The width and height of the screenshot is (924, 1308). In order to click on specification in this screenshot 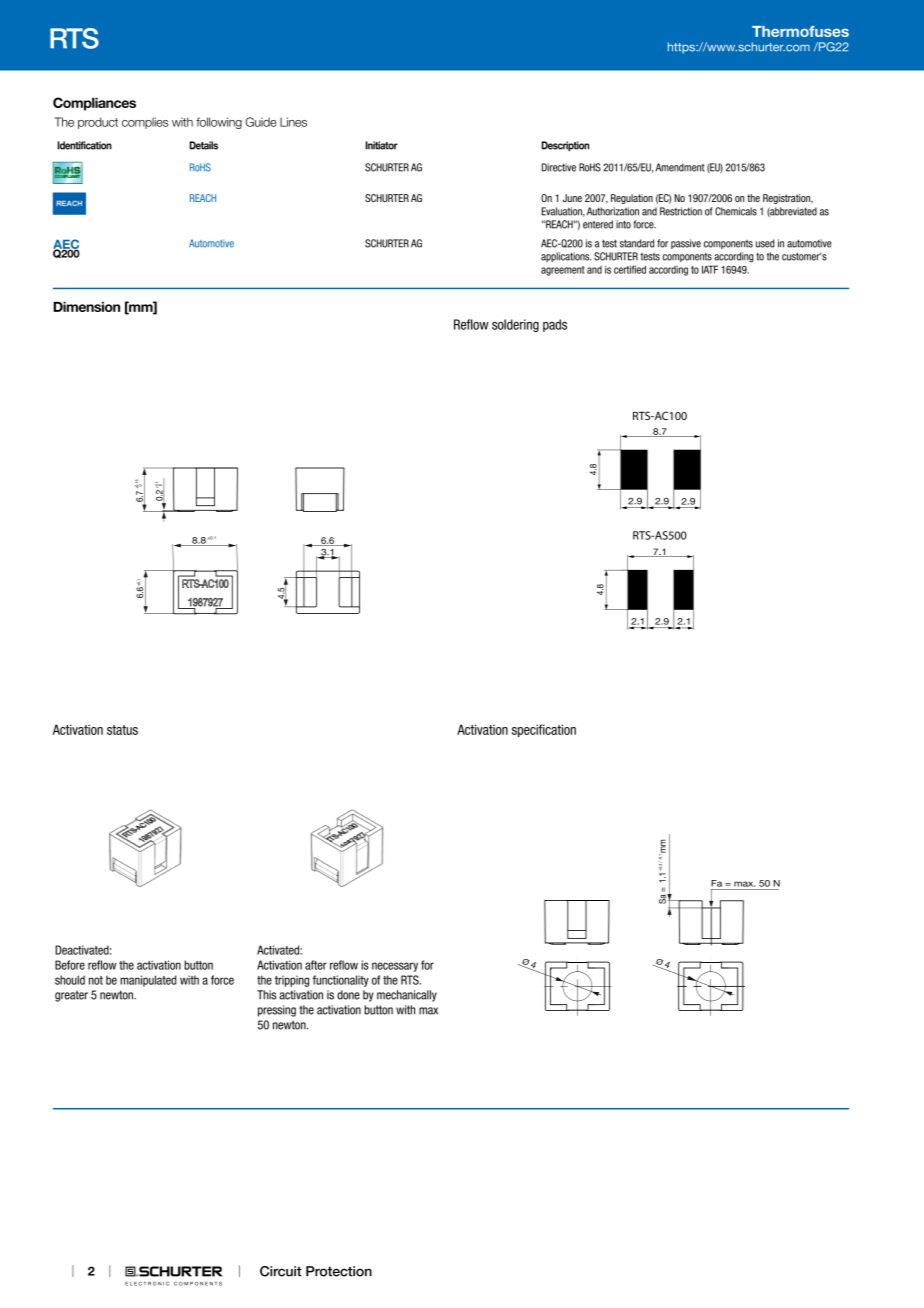, I will do `click(544, 730)`.
